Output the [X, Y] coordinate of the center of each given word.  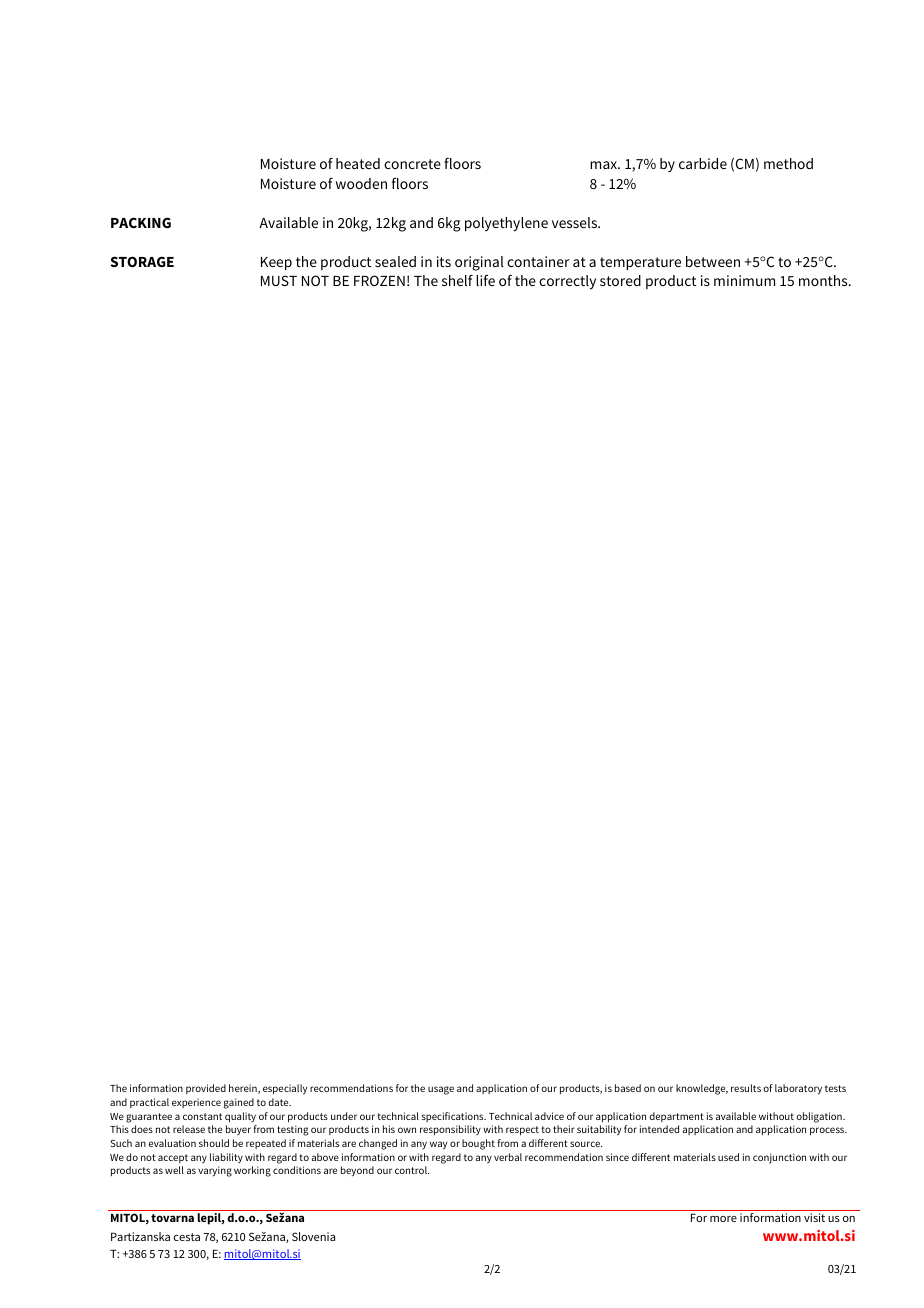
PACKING [141, 222]
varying [215, 1171]
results [746, 1088]
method [788, 163]
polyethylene [506, 224]
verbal [508, 1157]
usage [441, 1090]
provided [206, 1089]
